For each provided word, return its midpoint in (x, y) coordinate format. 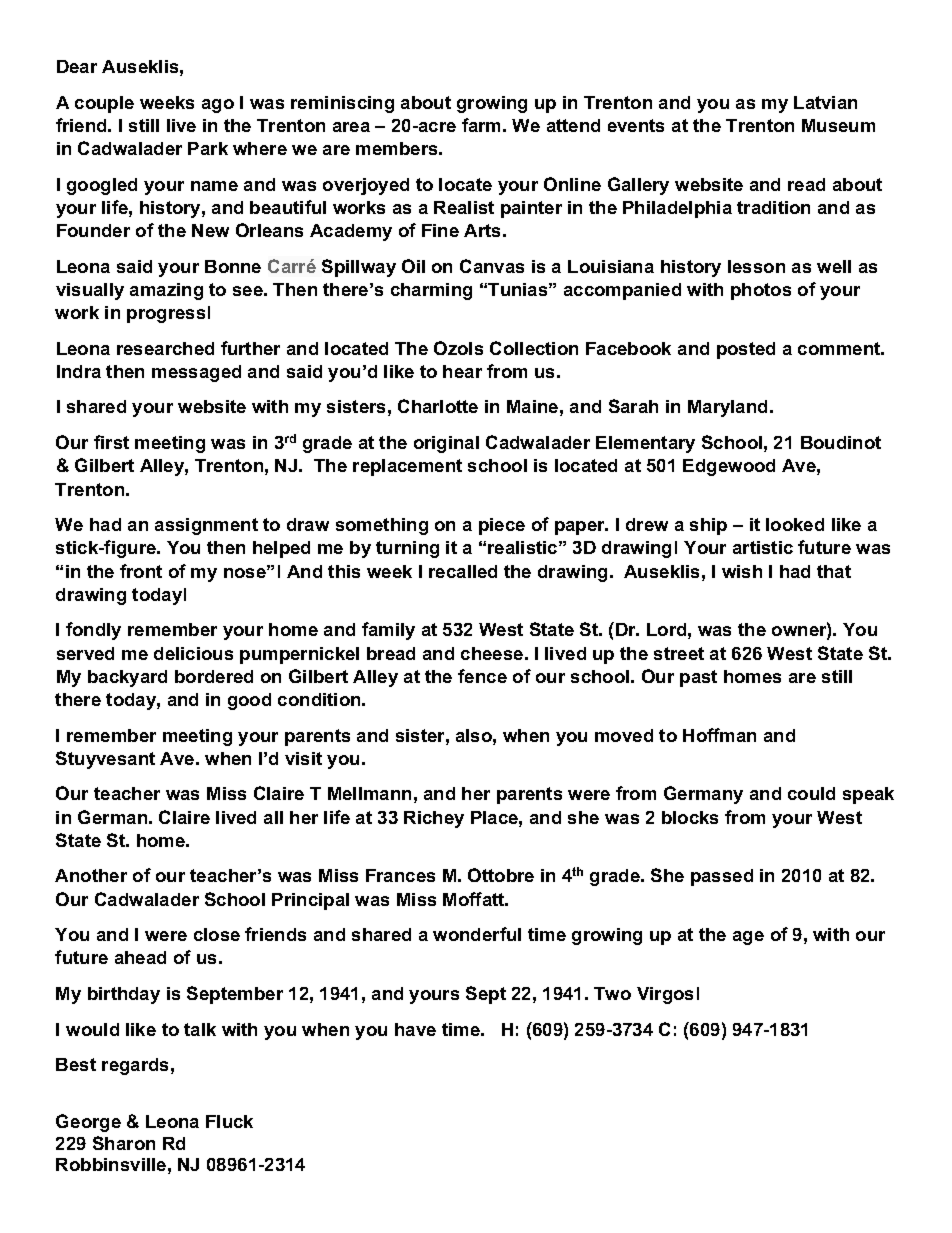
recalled (463, 571)
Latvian (825, 102)
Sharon (124, 1143)
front (141, 571)
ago (218, 106)
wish (742, 571)
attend (573, 125)
